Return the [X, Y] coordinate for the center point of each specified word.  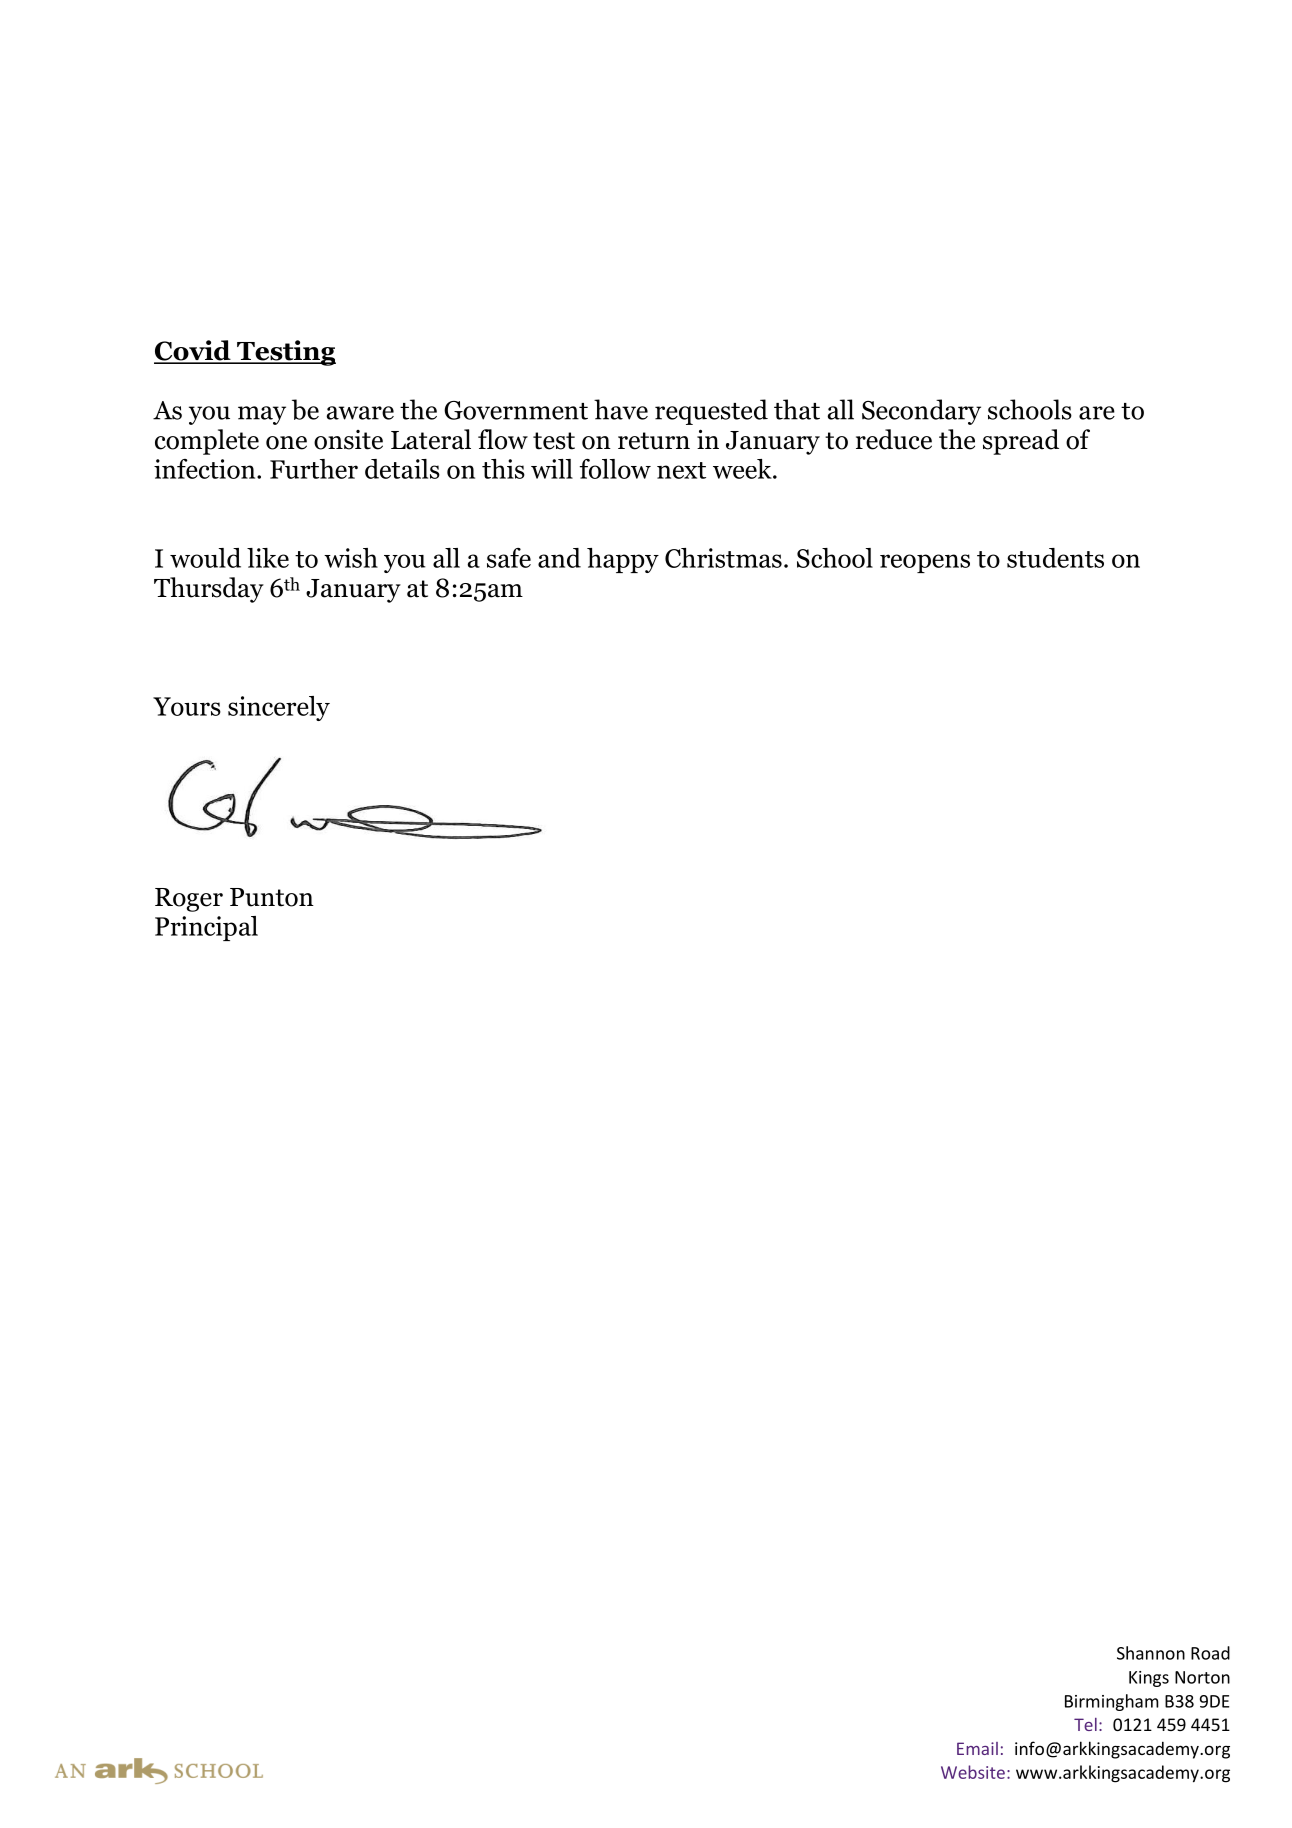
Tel [1085, 1724]
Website [973, 1772]
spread [1021, 442]
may [262, 415]
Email [977, 1748]
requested [711, 412]
